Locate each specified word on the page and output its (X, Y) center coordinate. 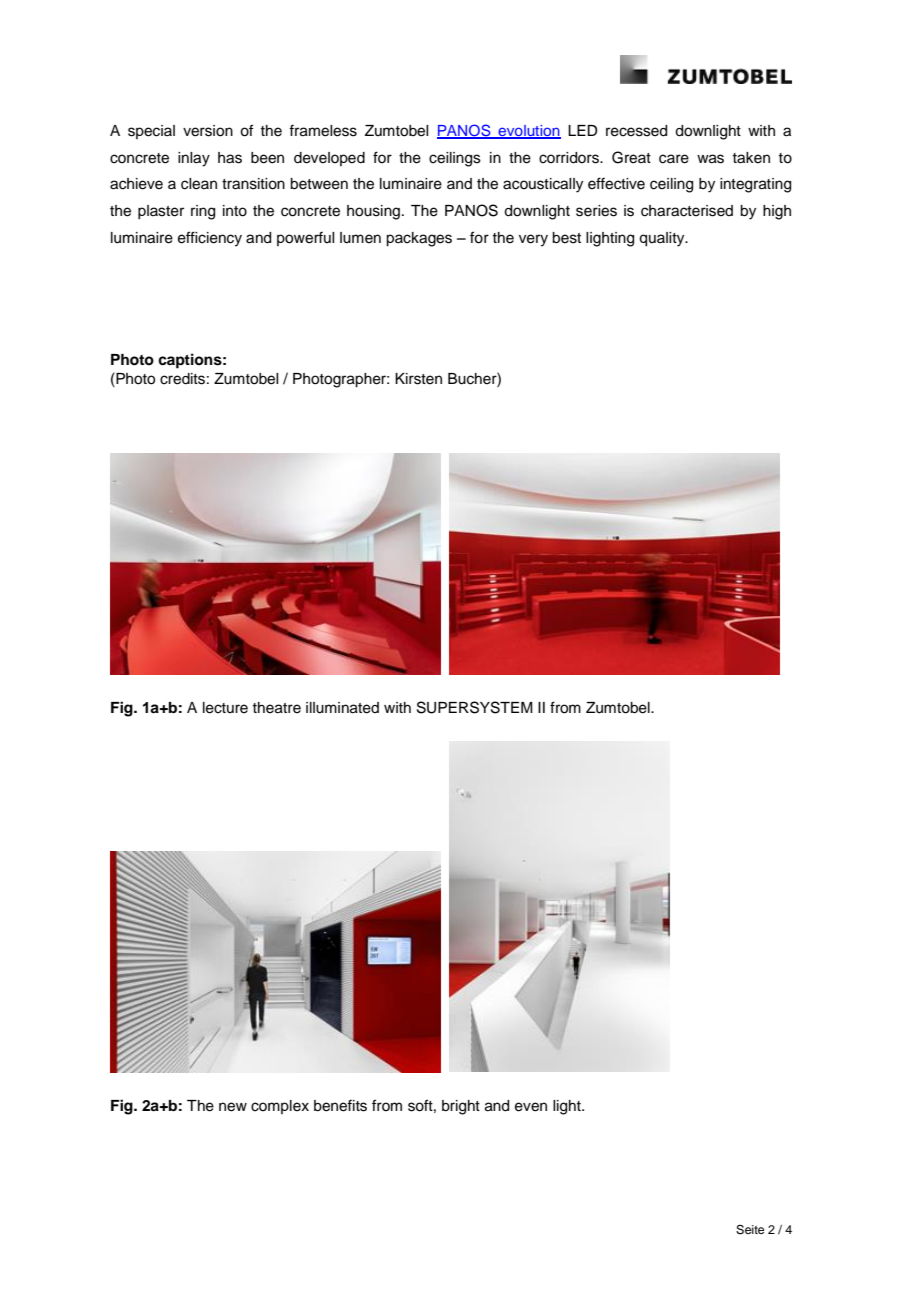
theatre (276, 708)
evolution (528, 131)
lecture (225, 708)
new (233, 1107)
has (230, 158)
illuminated (342, 708)
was (710, 159)
